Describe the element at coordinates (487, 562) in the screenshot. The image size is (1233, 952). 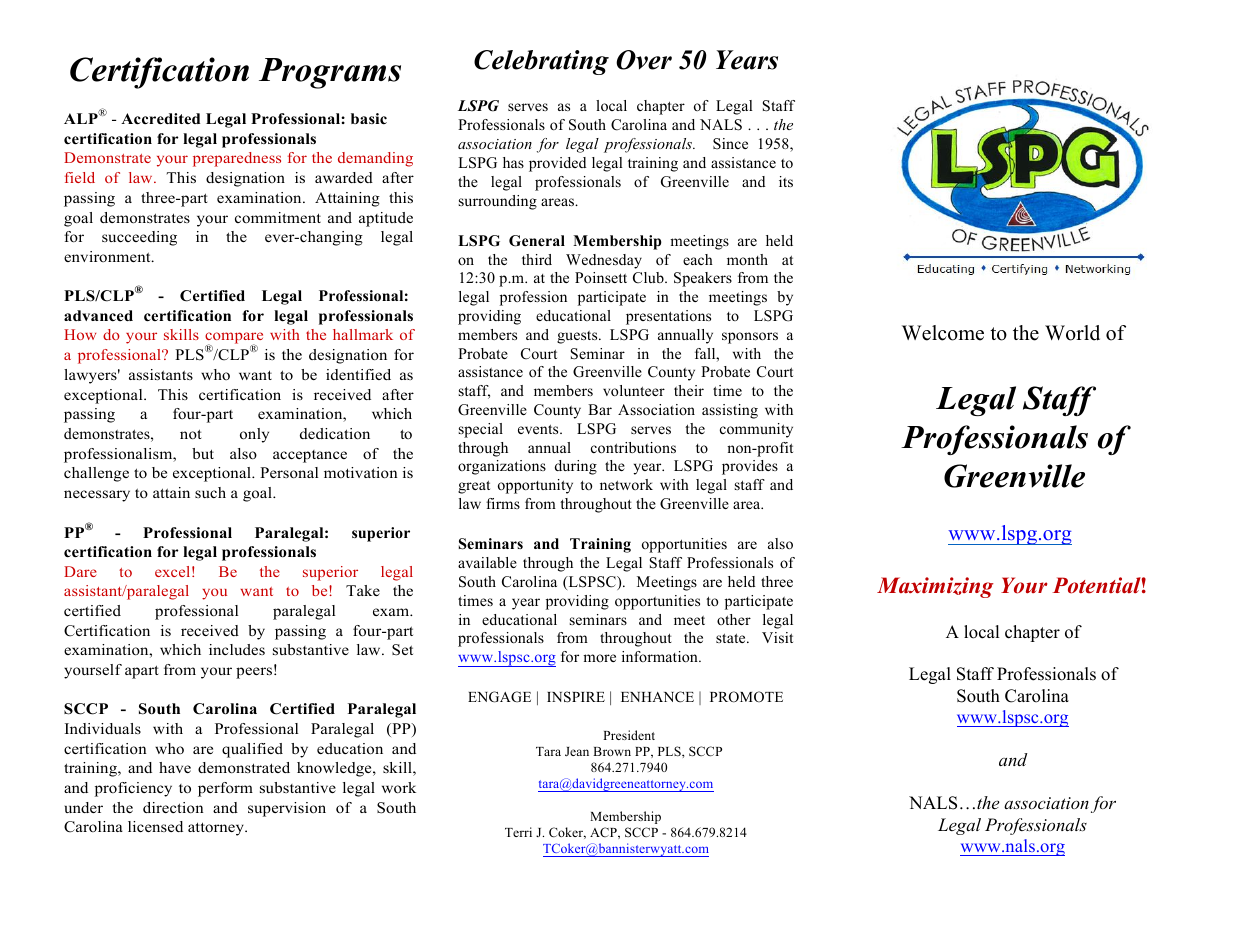
I see `available` at that location.
